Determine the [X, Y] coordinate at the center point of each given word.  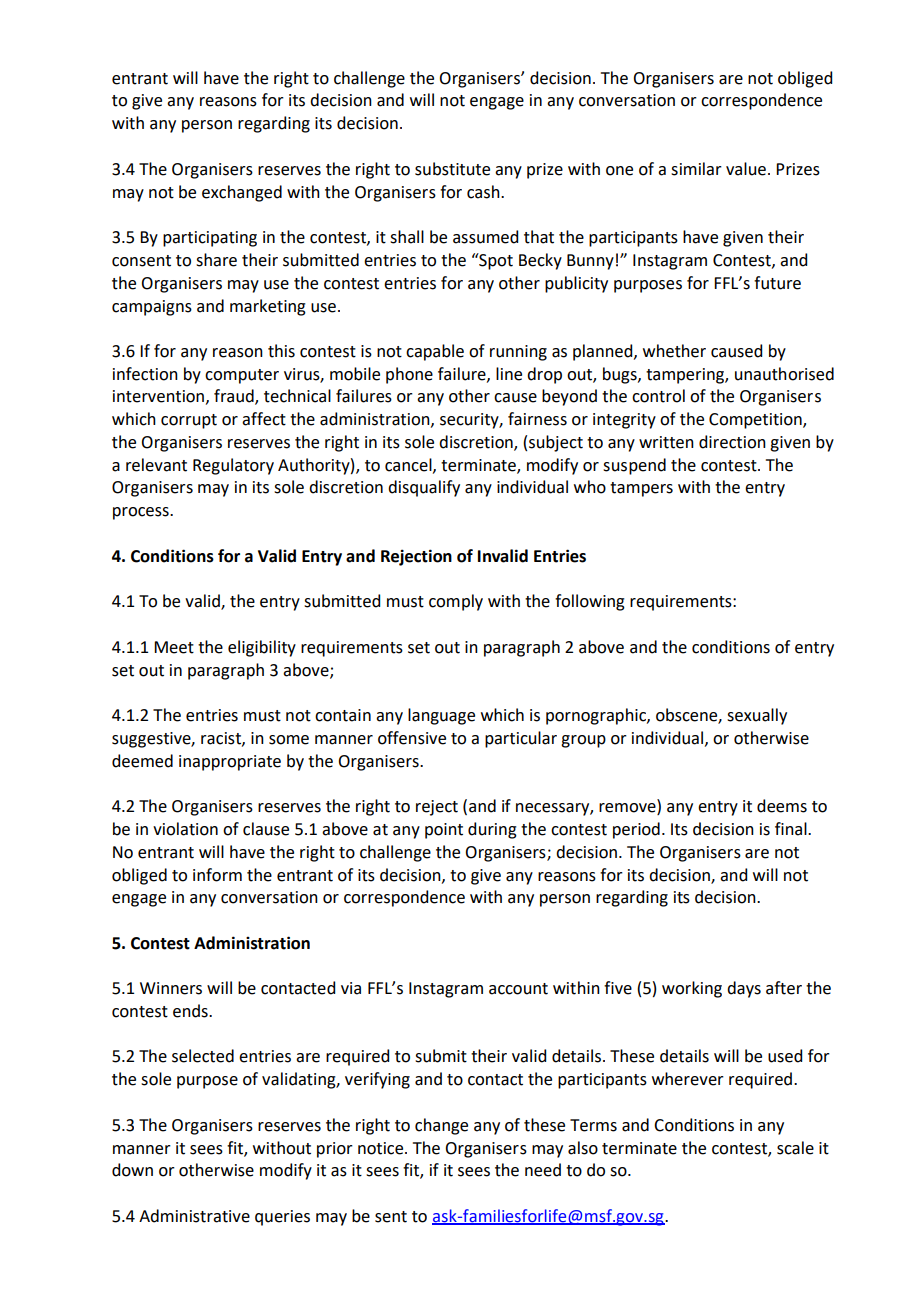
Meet [174, 647]
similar [696, 169]
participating [210, 239]
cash [484, 192]
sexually [757, 716]
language [441, 716]
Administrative [194, 1216]
